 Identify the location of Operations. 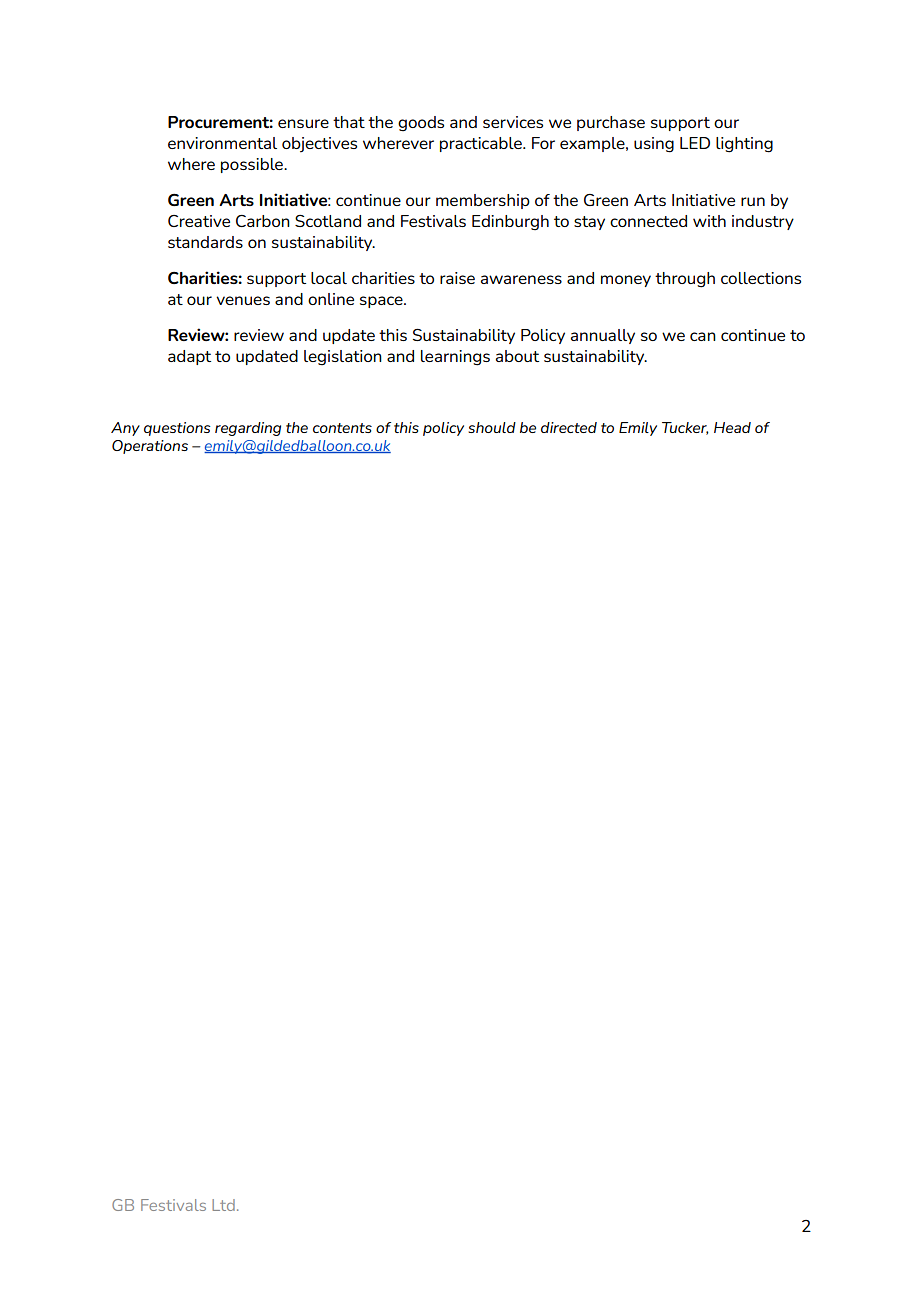
(150, 447).
